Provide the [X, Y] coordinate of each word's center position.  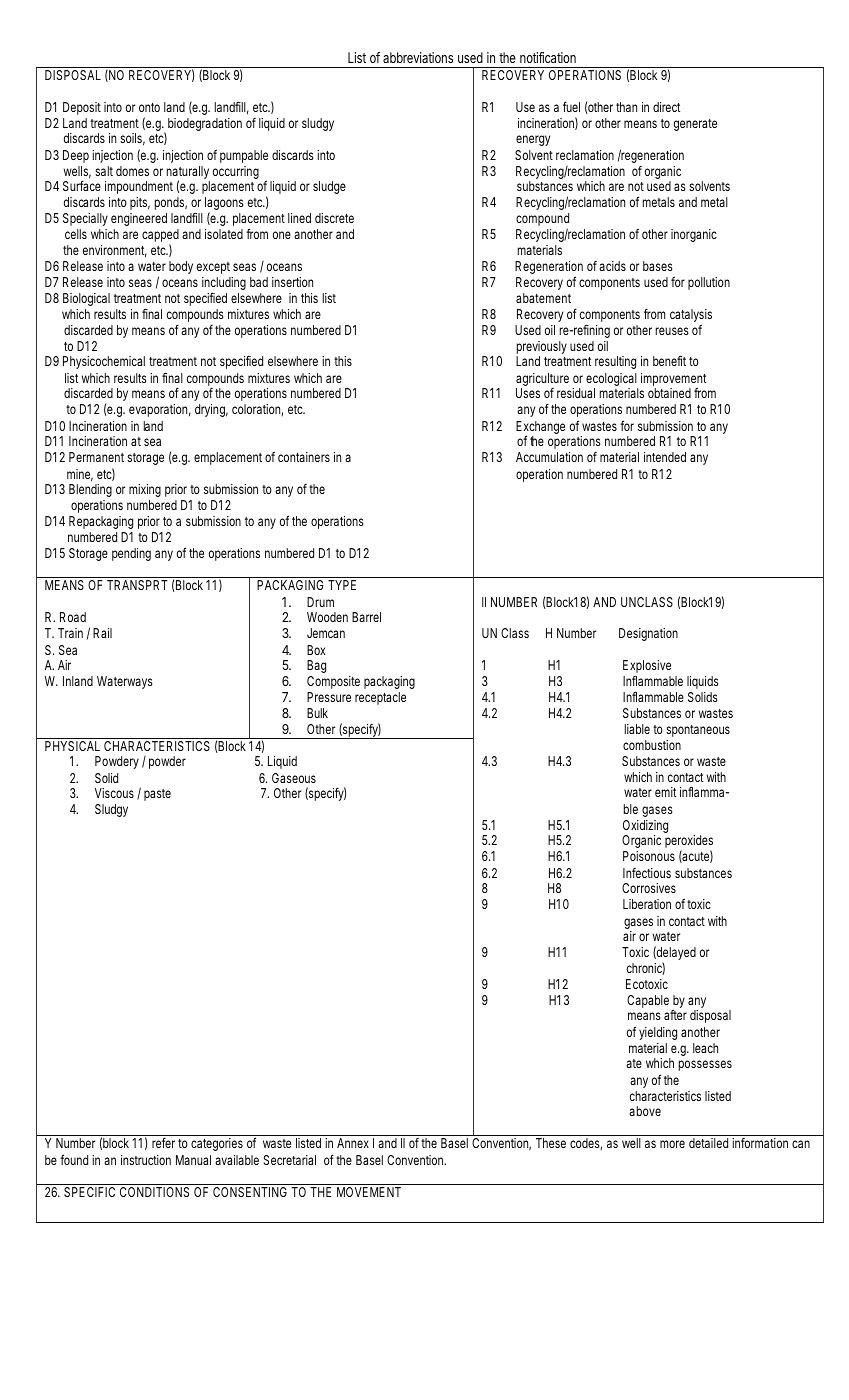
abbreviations [418, 57]
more [672, 1144]
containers [304, 457]
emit [665, 792]
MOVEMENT [369, 1192]
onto [149, 107]
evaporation [160, 410]
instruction [146, 1160]
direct [666, 107]
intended [665, 457]
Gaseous [294, 778]
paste [157, 795]
